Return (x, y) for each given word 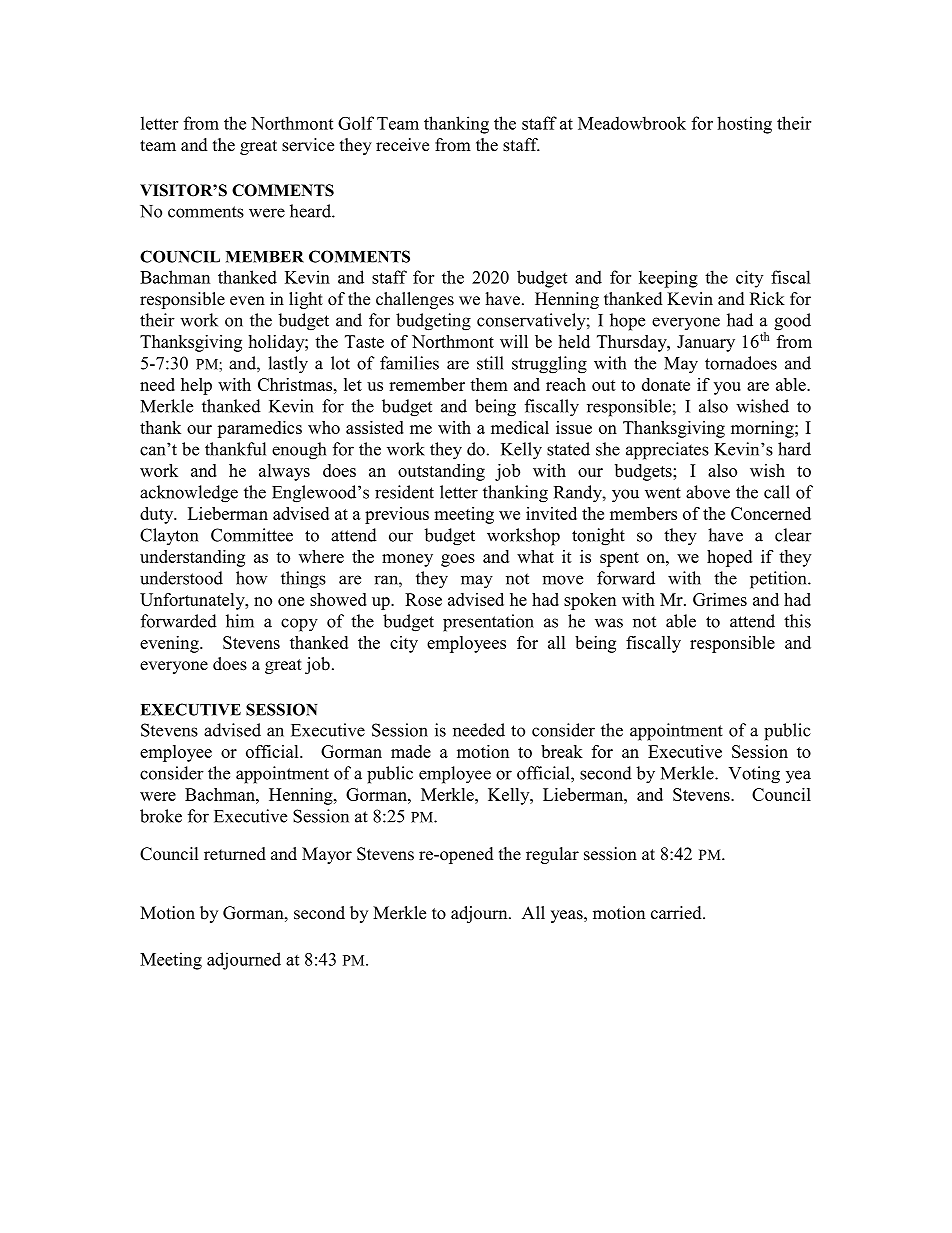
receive (402, 145)
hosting (744, 125)
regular (552, 855)
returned (235, 854)
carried (677, 913)
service (308, 145)
